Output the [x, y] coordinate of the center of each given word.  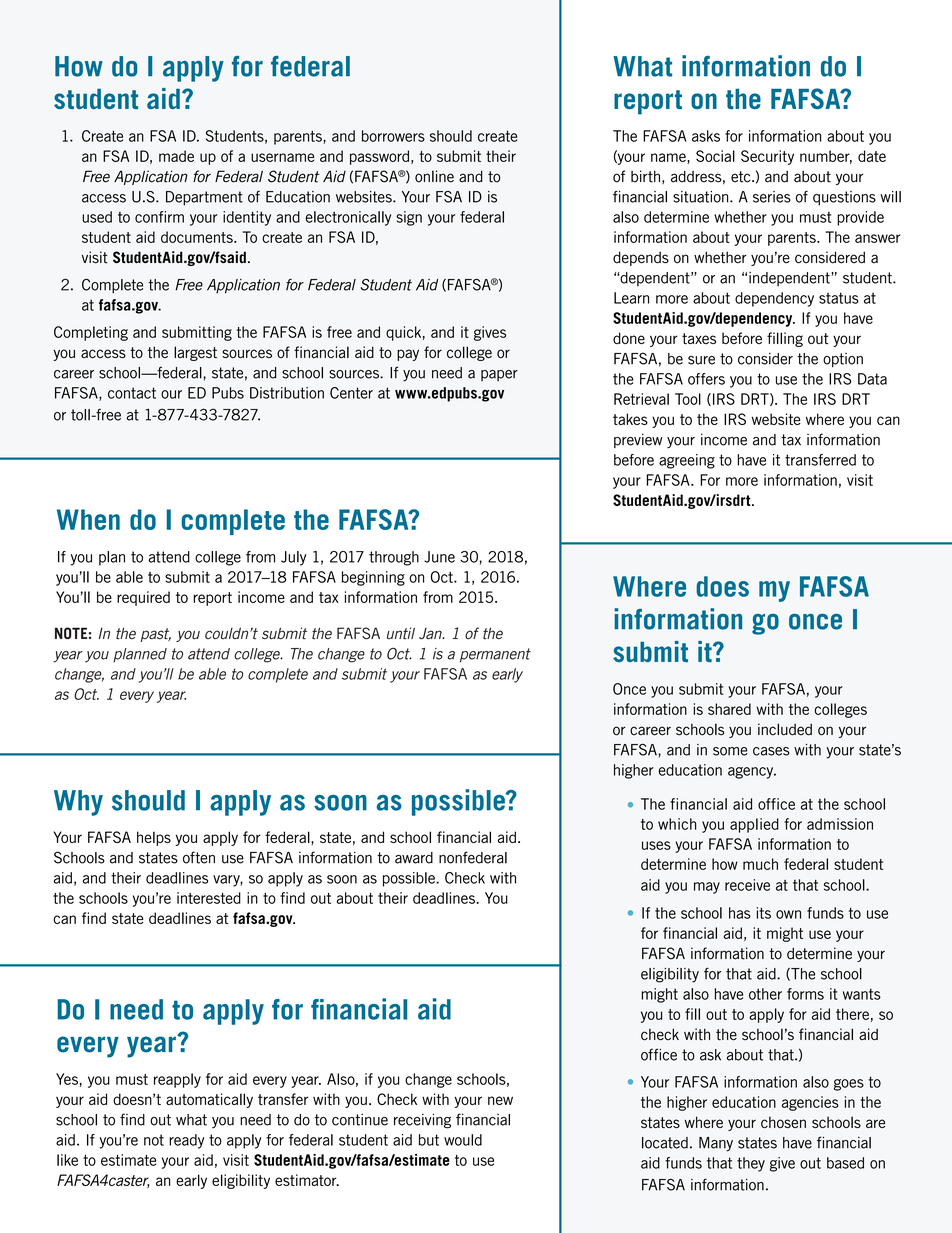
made [176, 156]
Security [767, 157]
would [463, 1140]
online [434, 176]
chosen [783, 1122]
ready [186, 1141]
